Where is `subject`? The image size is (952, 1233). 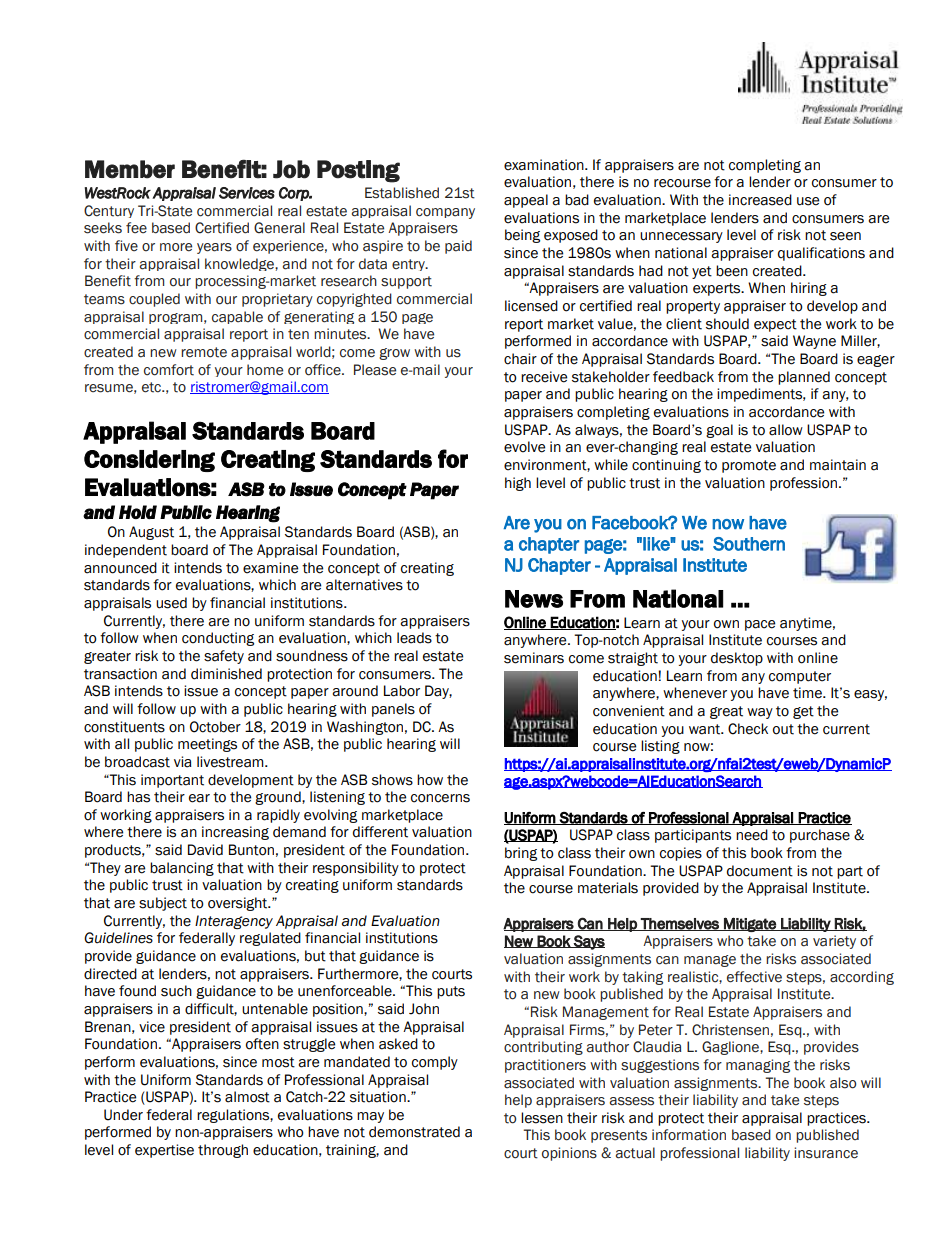
subject is located at coordinates (163, 904).
